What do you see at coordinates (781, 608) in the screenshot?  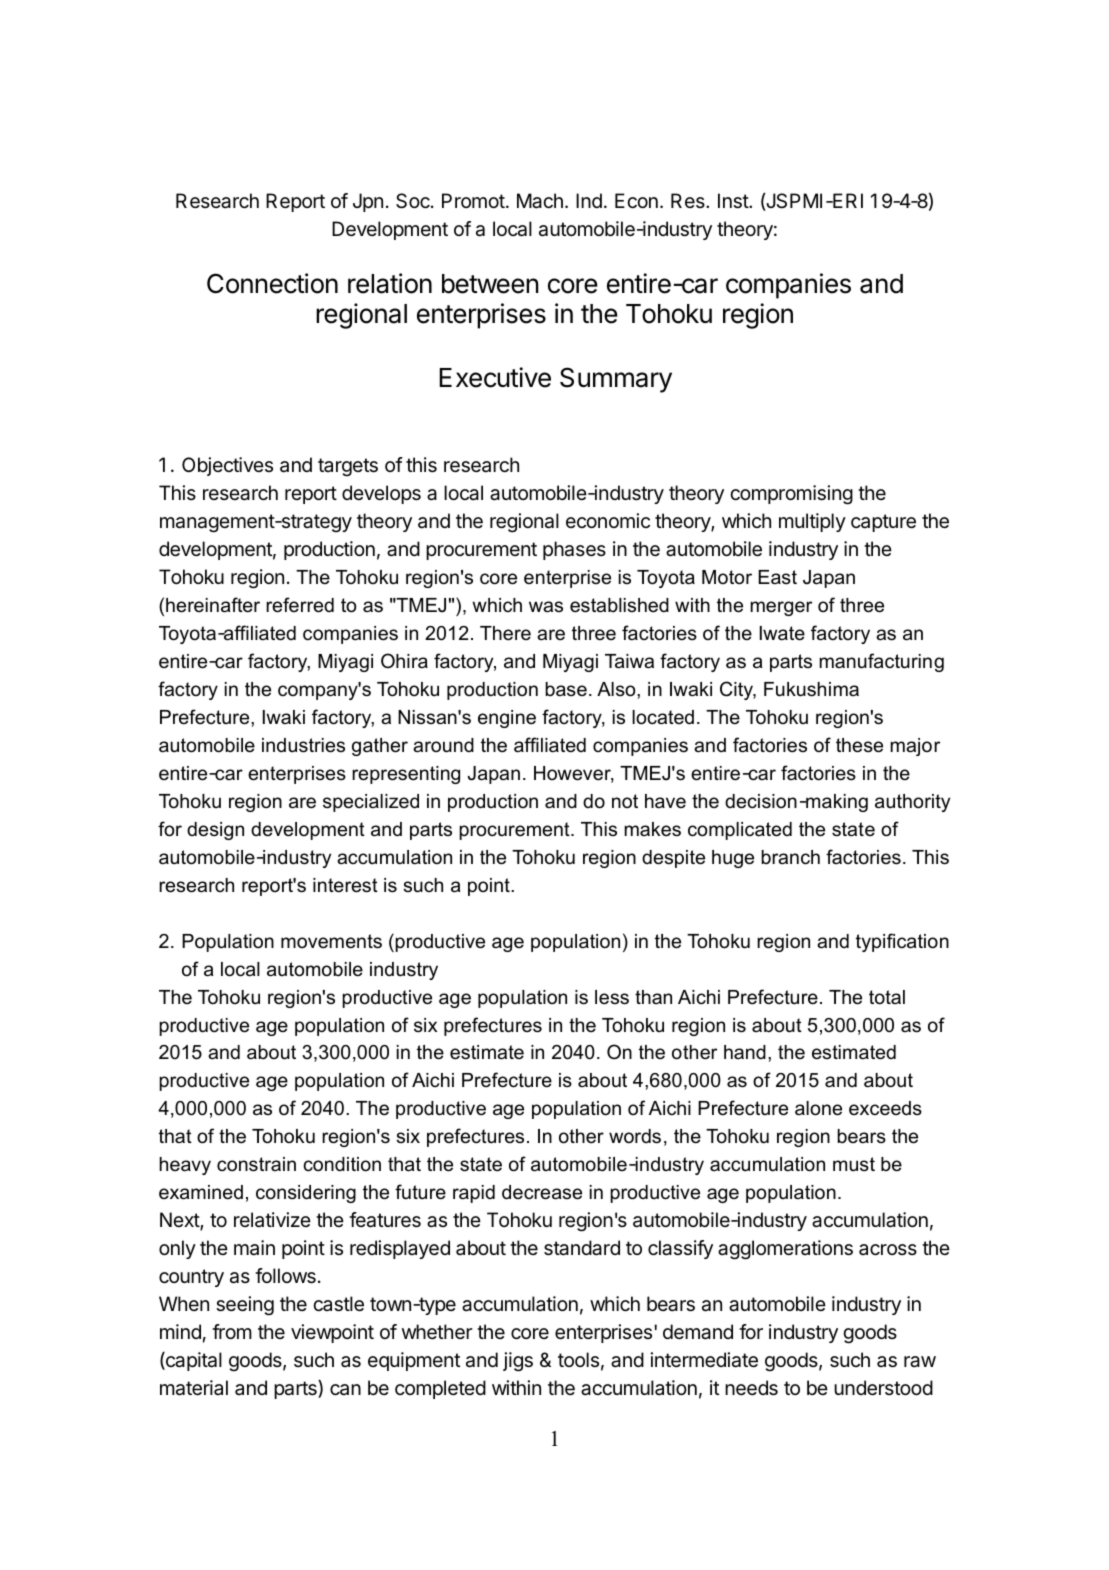 I see `merger` at bounding box center [781, 608].
